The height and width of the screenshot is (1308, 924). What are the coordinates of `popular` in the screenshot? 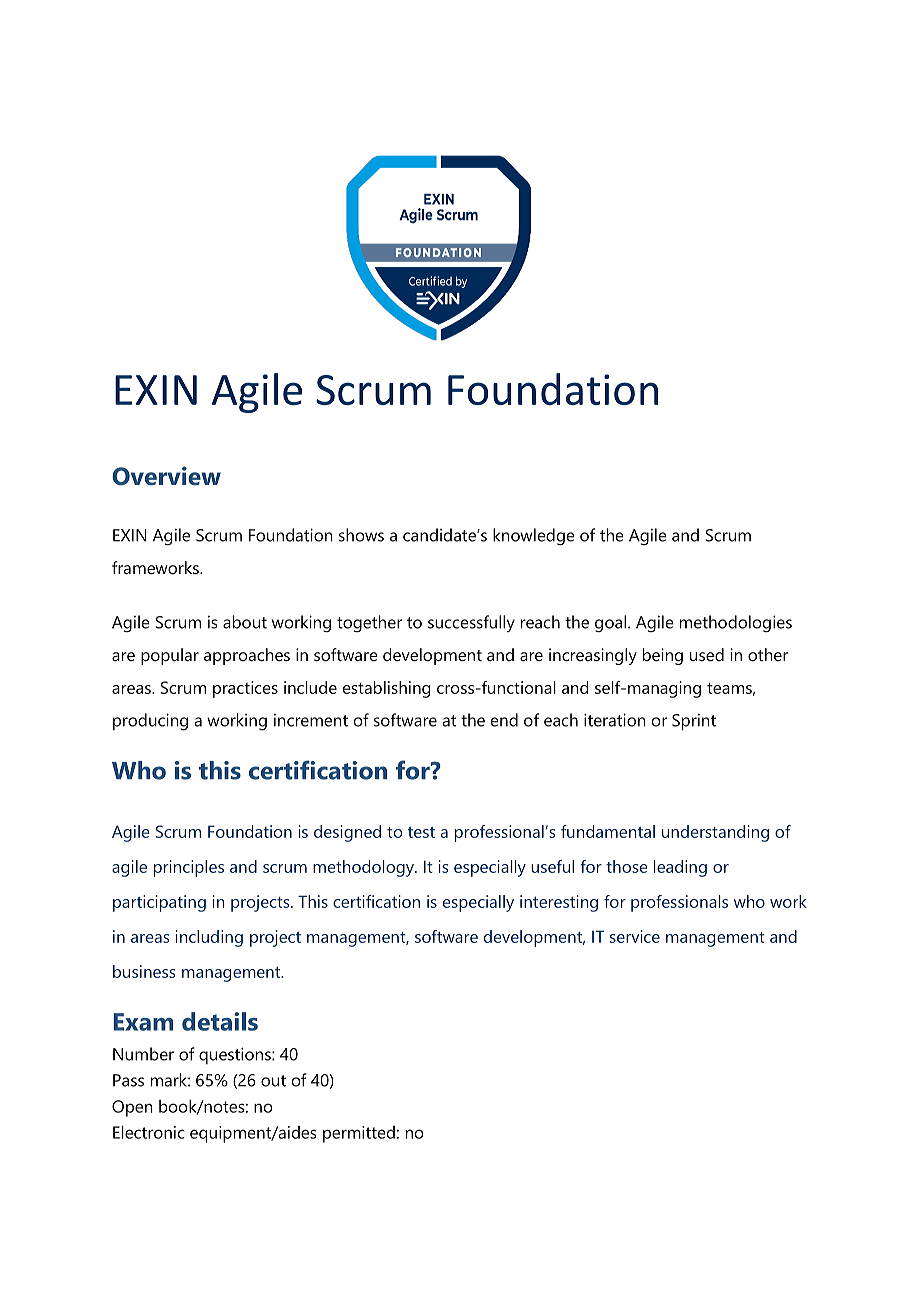 It's located at (170, 656).
